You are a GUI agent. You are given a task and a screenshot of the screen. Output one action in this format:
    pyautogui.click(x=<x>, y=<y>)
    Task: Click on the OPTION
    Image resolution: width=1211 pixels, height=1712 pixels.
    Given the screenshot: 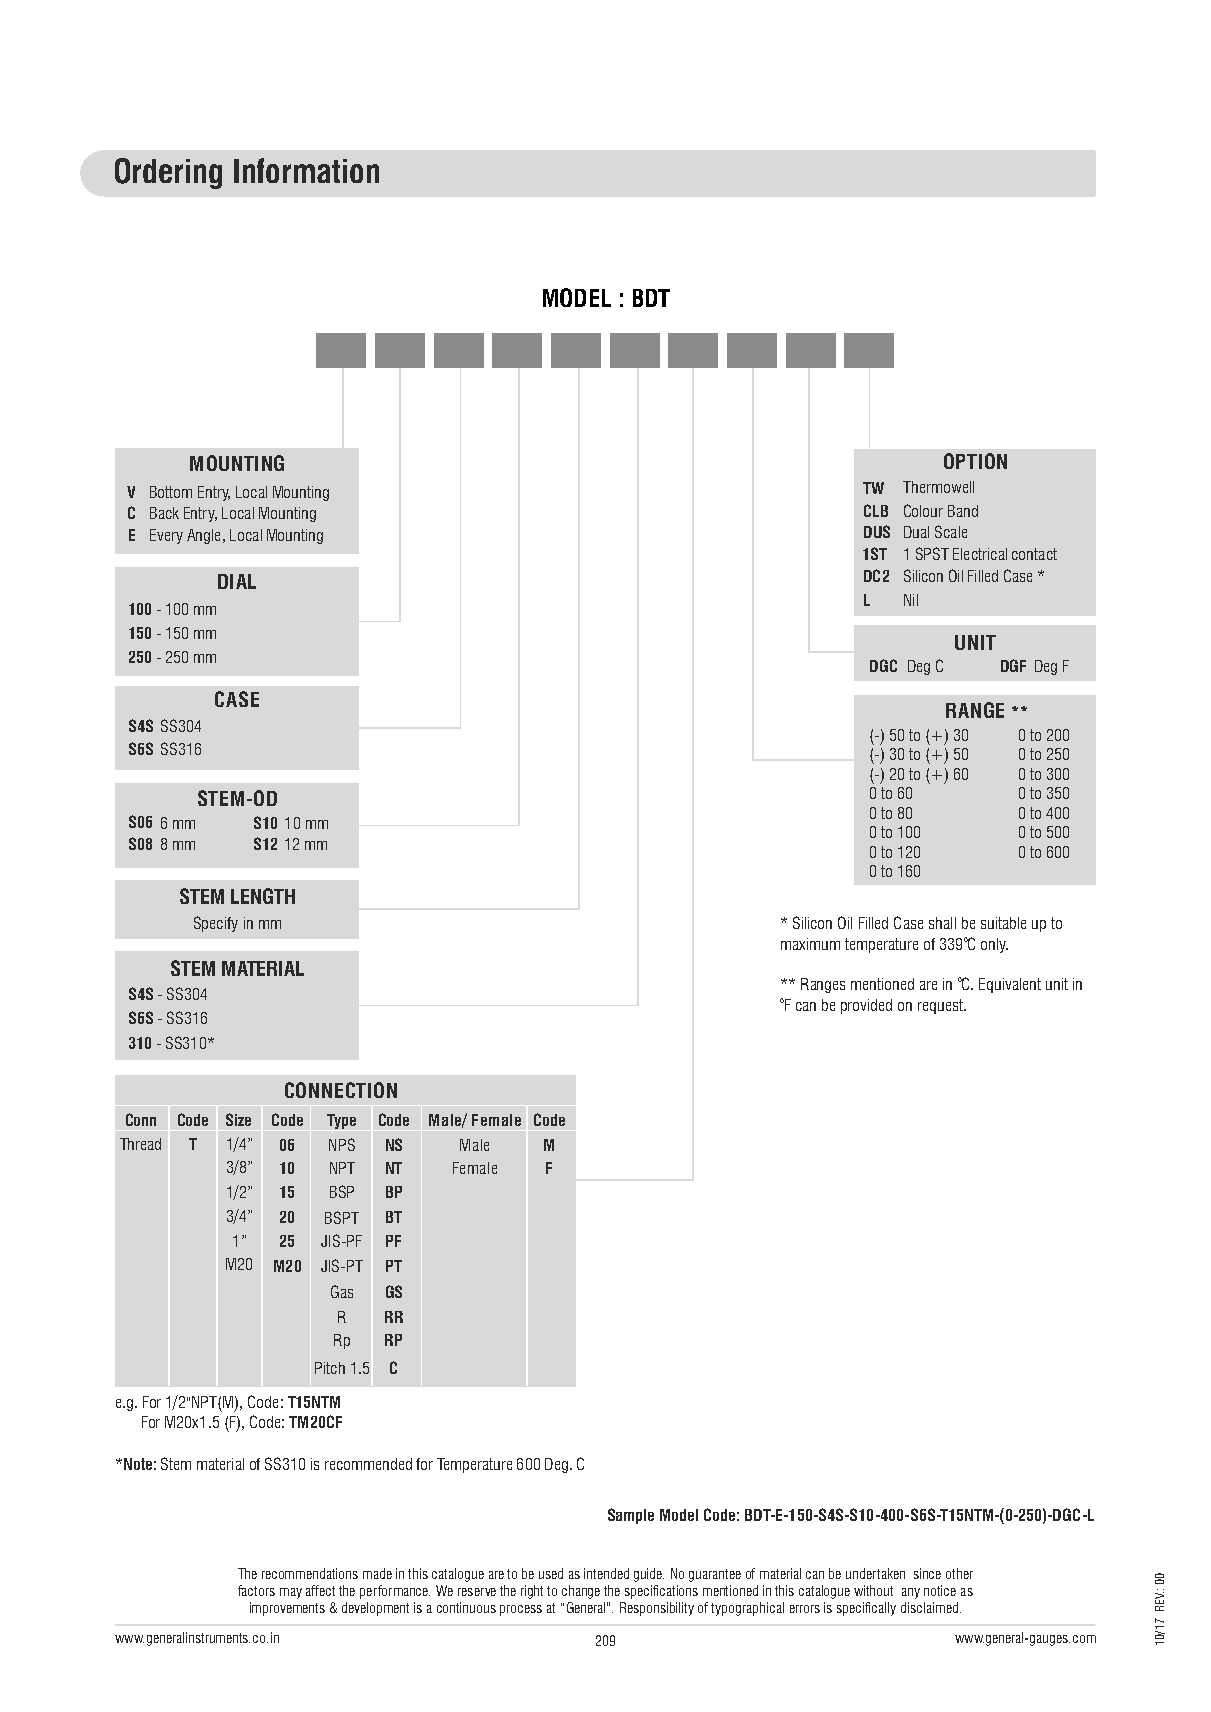 What is the action you would take?
    pyautogui.click(x=975, y=461)
